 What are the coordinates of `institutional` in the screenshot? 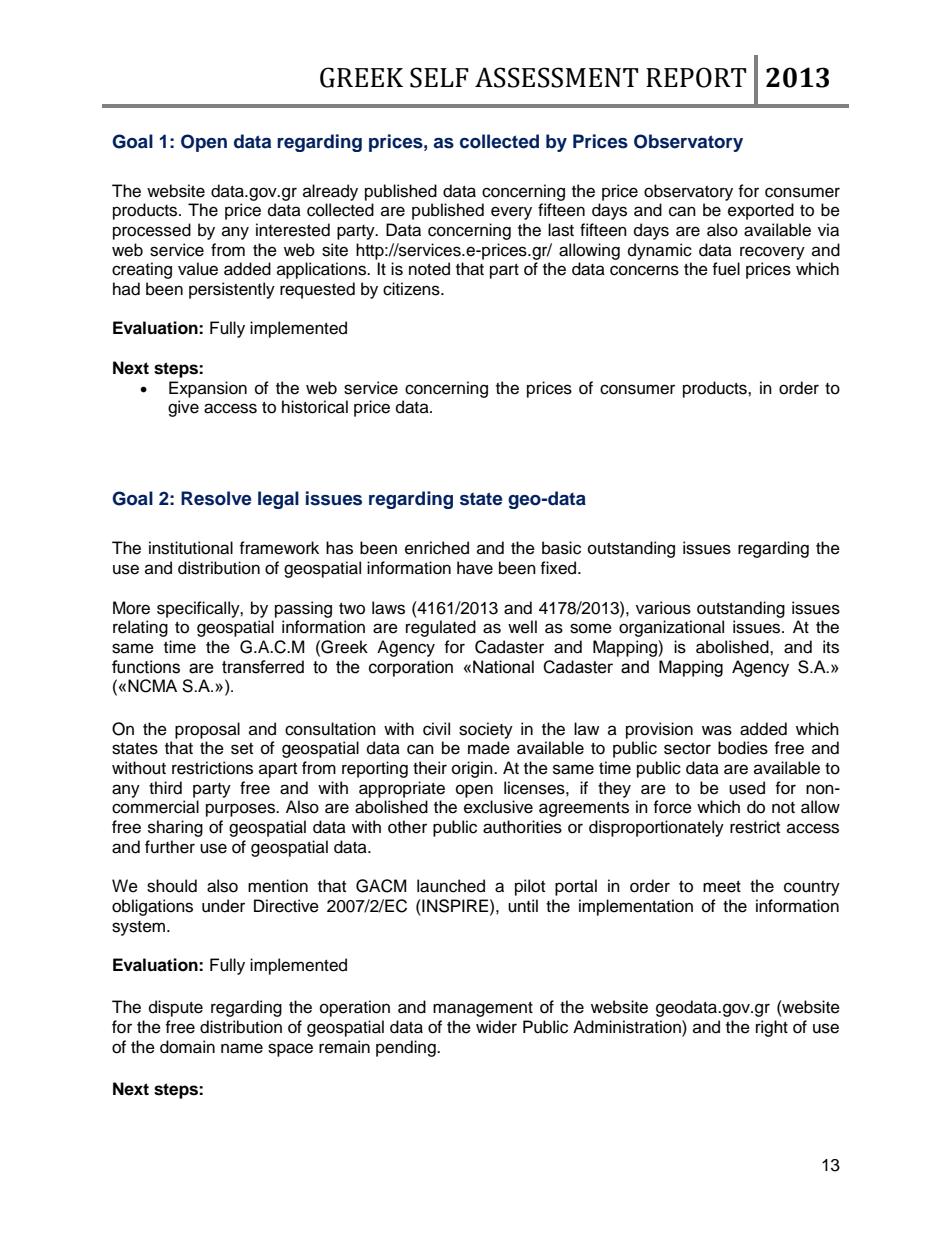 It's located at (191, 548).
